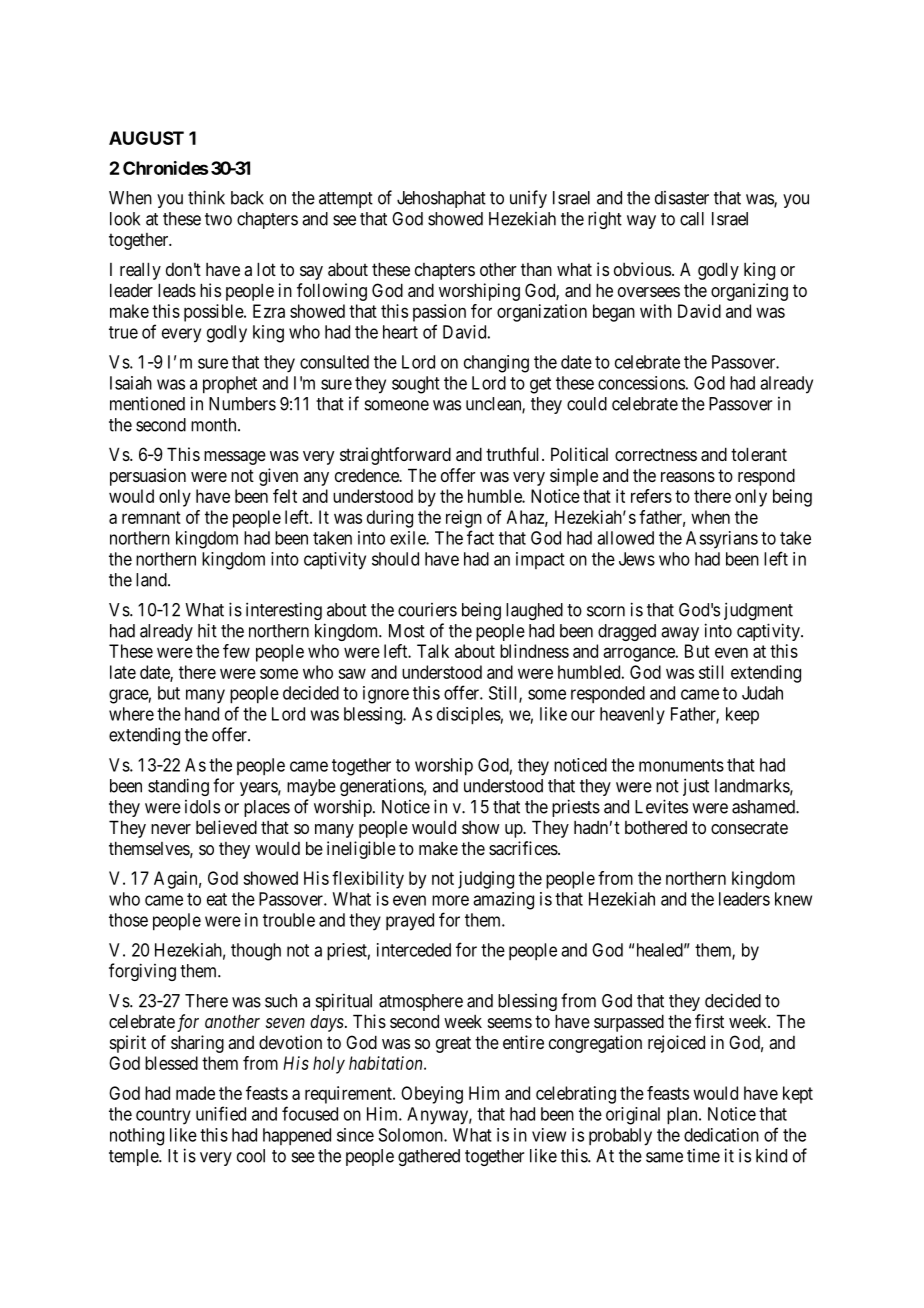  I want to click on disaster, so click(682, 198).
